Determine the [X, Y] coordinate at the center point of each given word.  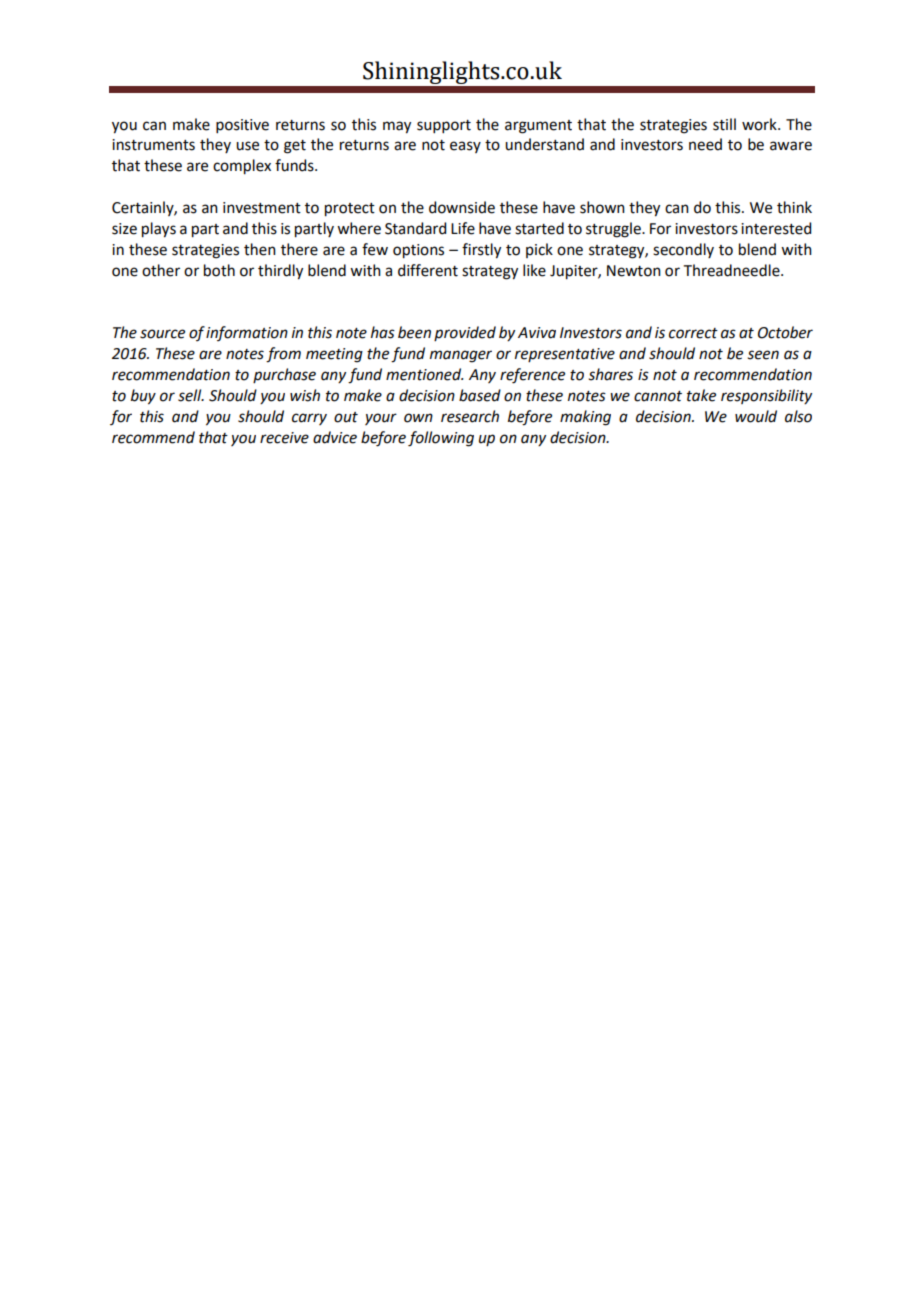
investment [262, 208]
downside [462, 207]
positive [242, 126]
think [794, 207]
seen [763, 355]
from [283, 355]
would [756, 416]
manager [461, 356]
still [724, 124]
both [219, 270]
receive [284, 438]
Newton [634, 271]
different [428, 270]
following [441, 439]
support [444, 126]
